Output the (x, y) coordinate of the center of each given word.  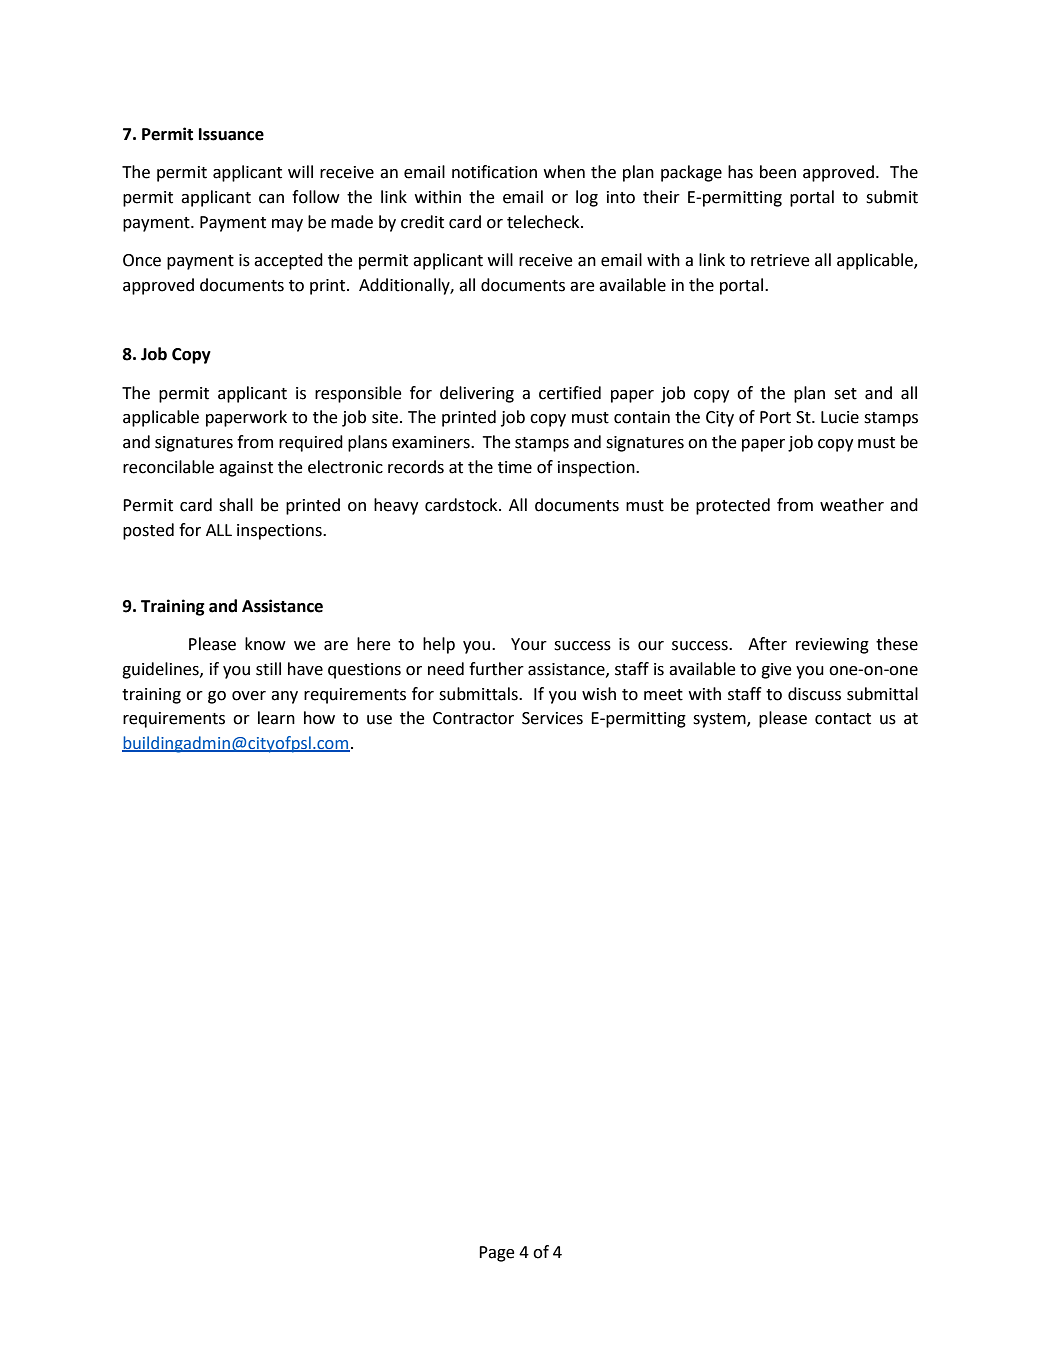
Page (497, 1254)
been (778, 172)
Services (552, 718)
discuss (814, 694)
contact (843, 719)
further (496, 669)
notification (494, 172)
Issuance (231, 134)
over (249, 696)
